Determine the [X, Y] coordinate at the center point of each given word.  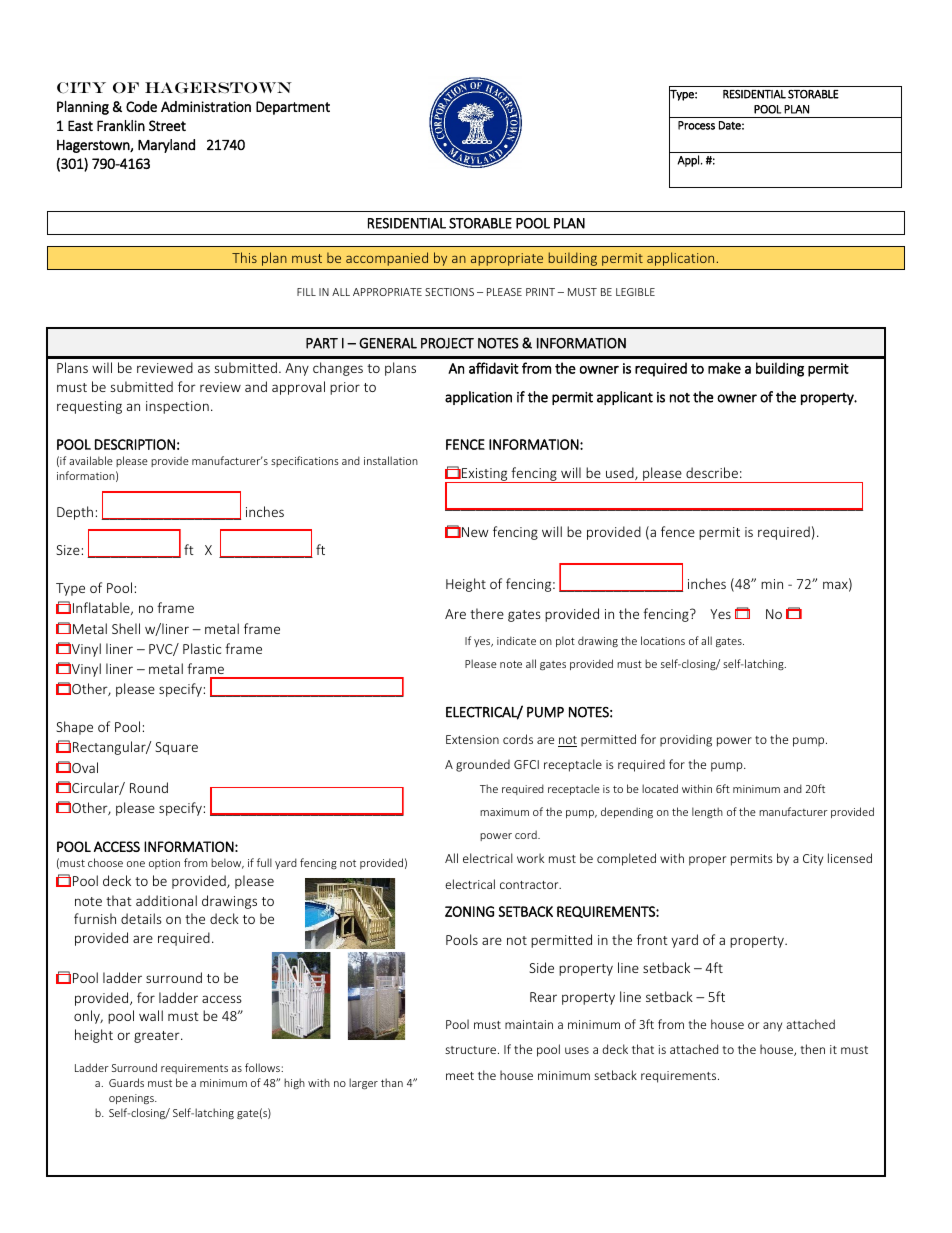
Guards [126, 1082]
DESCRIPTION [135, 444]
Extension [472, 739]
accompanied [387, 259]
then [812, 1049]
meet [460, 1076]
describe [712, 472]
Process [696, 125]
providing [686, 740]
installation [391, 460]
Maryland [166, 146]
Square [176, 748]
